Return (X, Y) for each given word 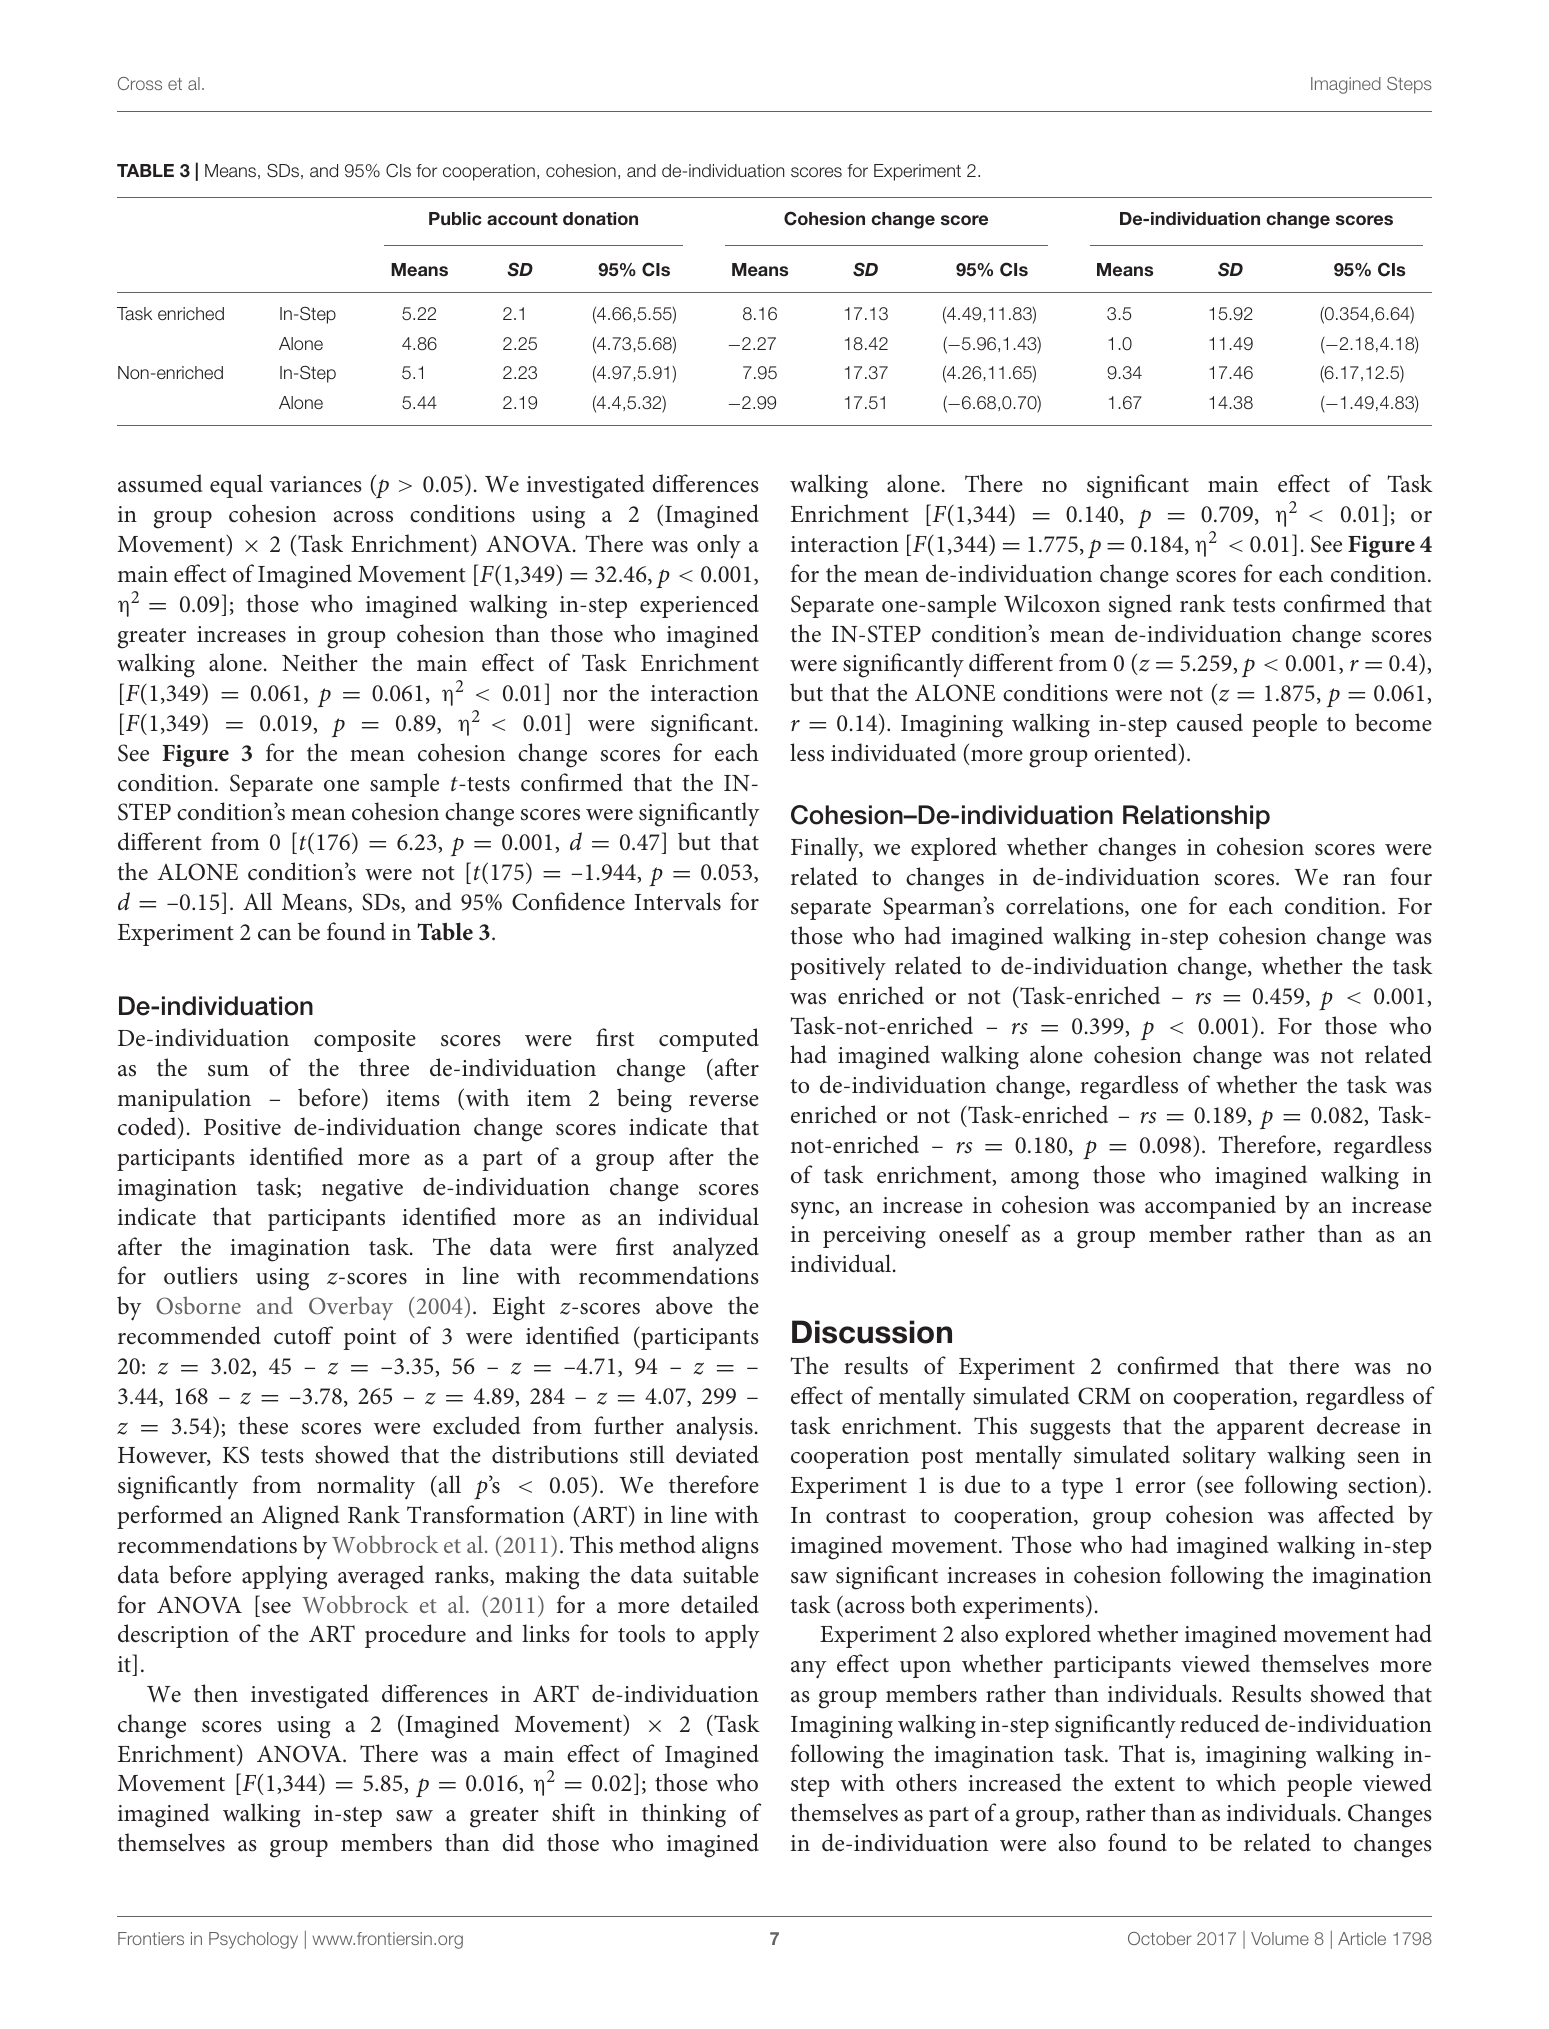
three (384, 1067)
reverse (724, 1101)
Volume (1280, 1938)
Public (455, 218)
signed (1140, 606)
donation (600, 218)
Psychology (253, 1940)
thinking (684, 1815)
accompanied (1210, 1207)
